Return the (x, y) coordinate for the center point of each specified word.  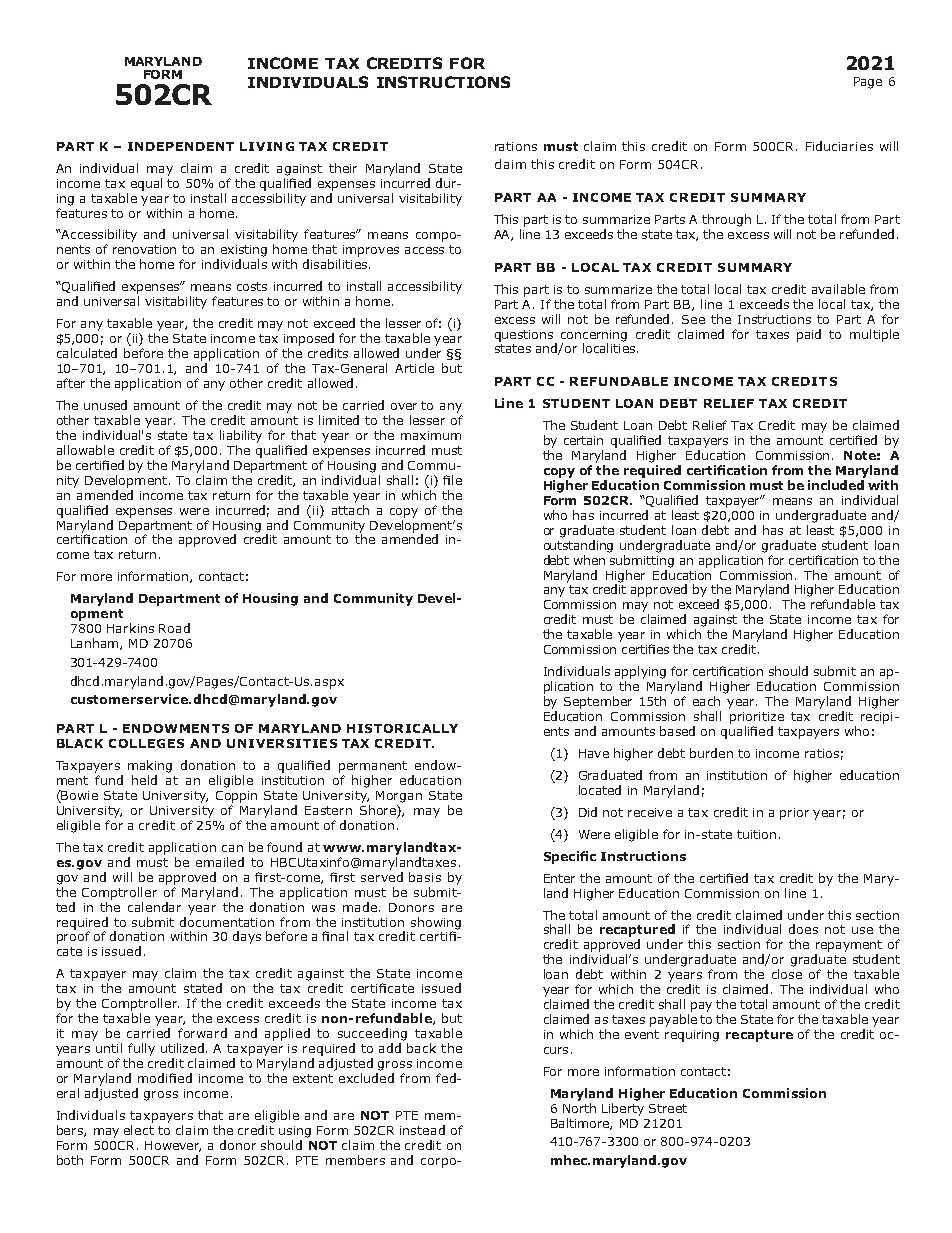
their (343, 168)
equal (146, 184)
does (803, 929)
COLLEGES (146, 743)
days (247, 937)
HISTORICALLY (402, 728)
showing (436, 924)
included (836, 485)
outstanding (578, 546)
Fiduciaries (839, 146)
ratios (822, 753)
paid (809, 335)
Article (414, 368)
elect (139, 1130)
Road (174, 628)
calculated (87, 353)
